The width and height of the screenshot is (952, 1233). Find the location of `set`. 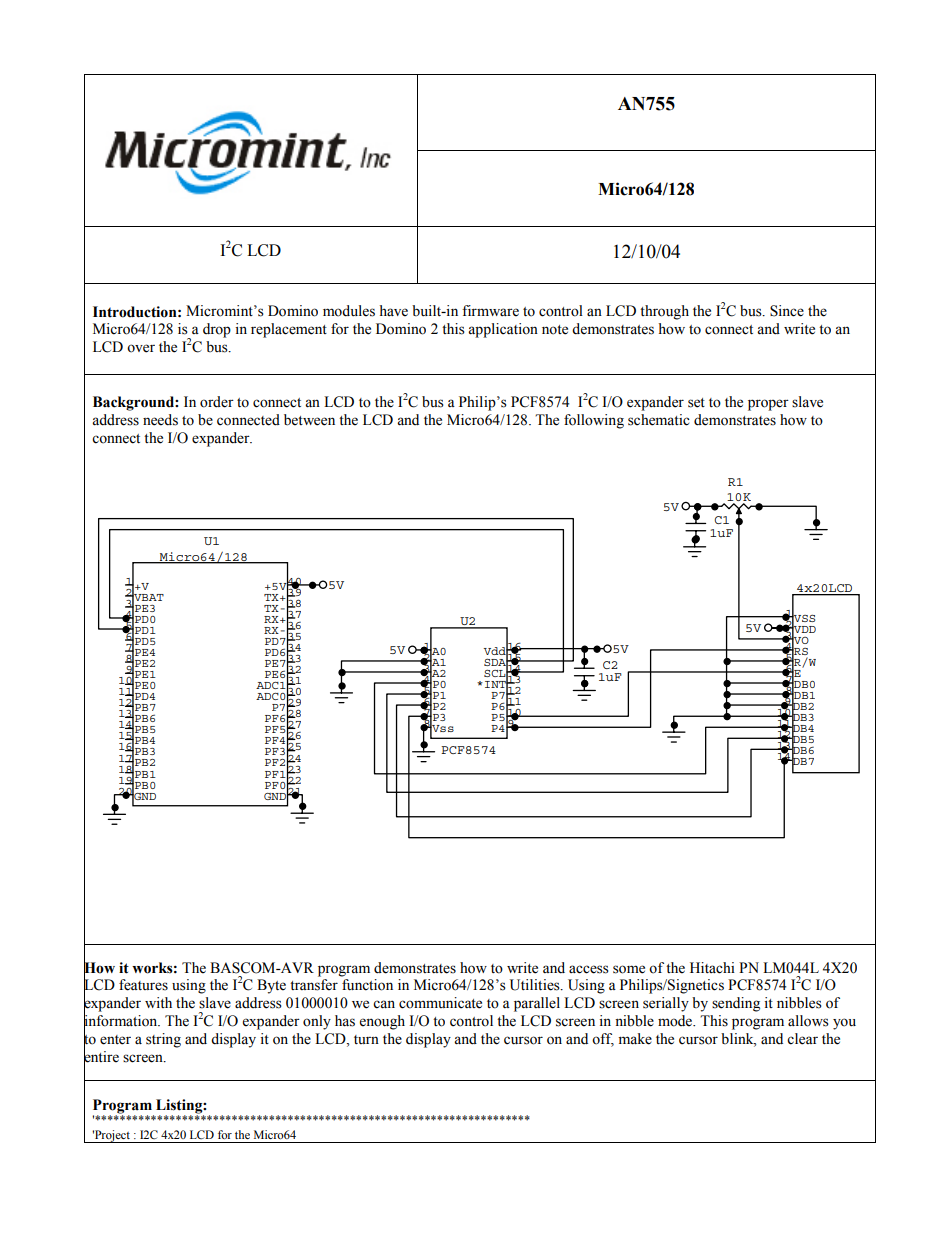

set is located at coordinates (696, 403).
